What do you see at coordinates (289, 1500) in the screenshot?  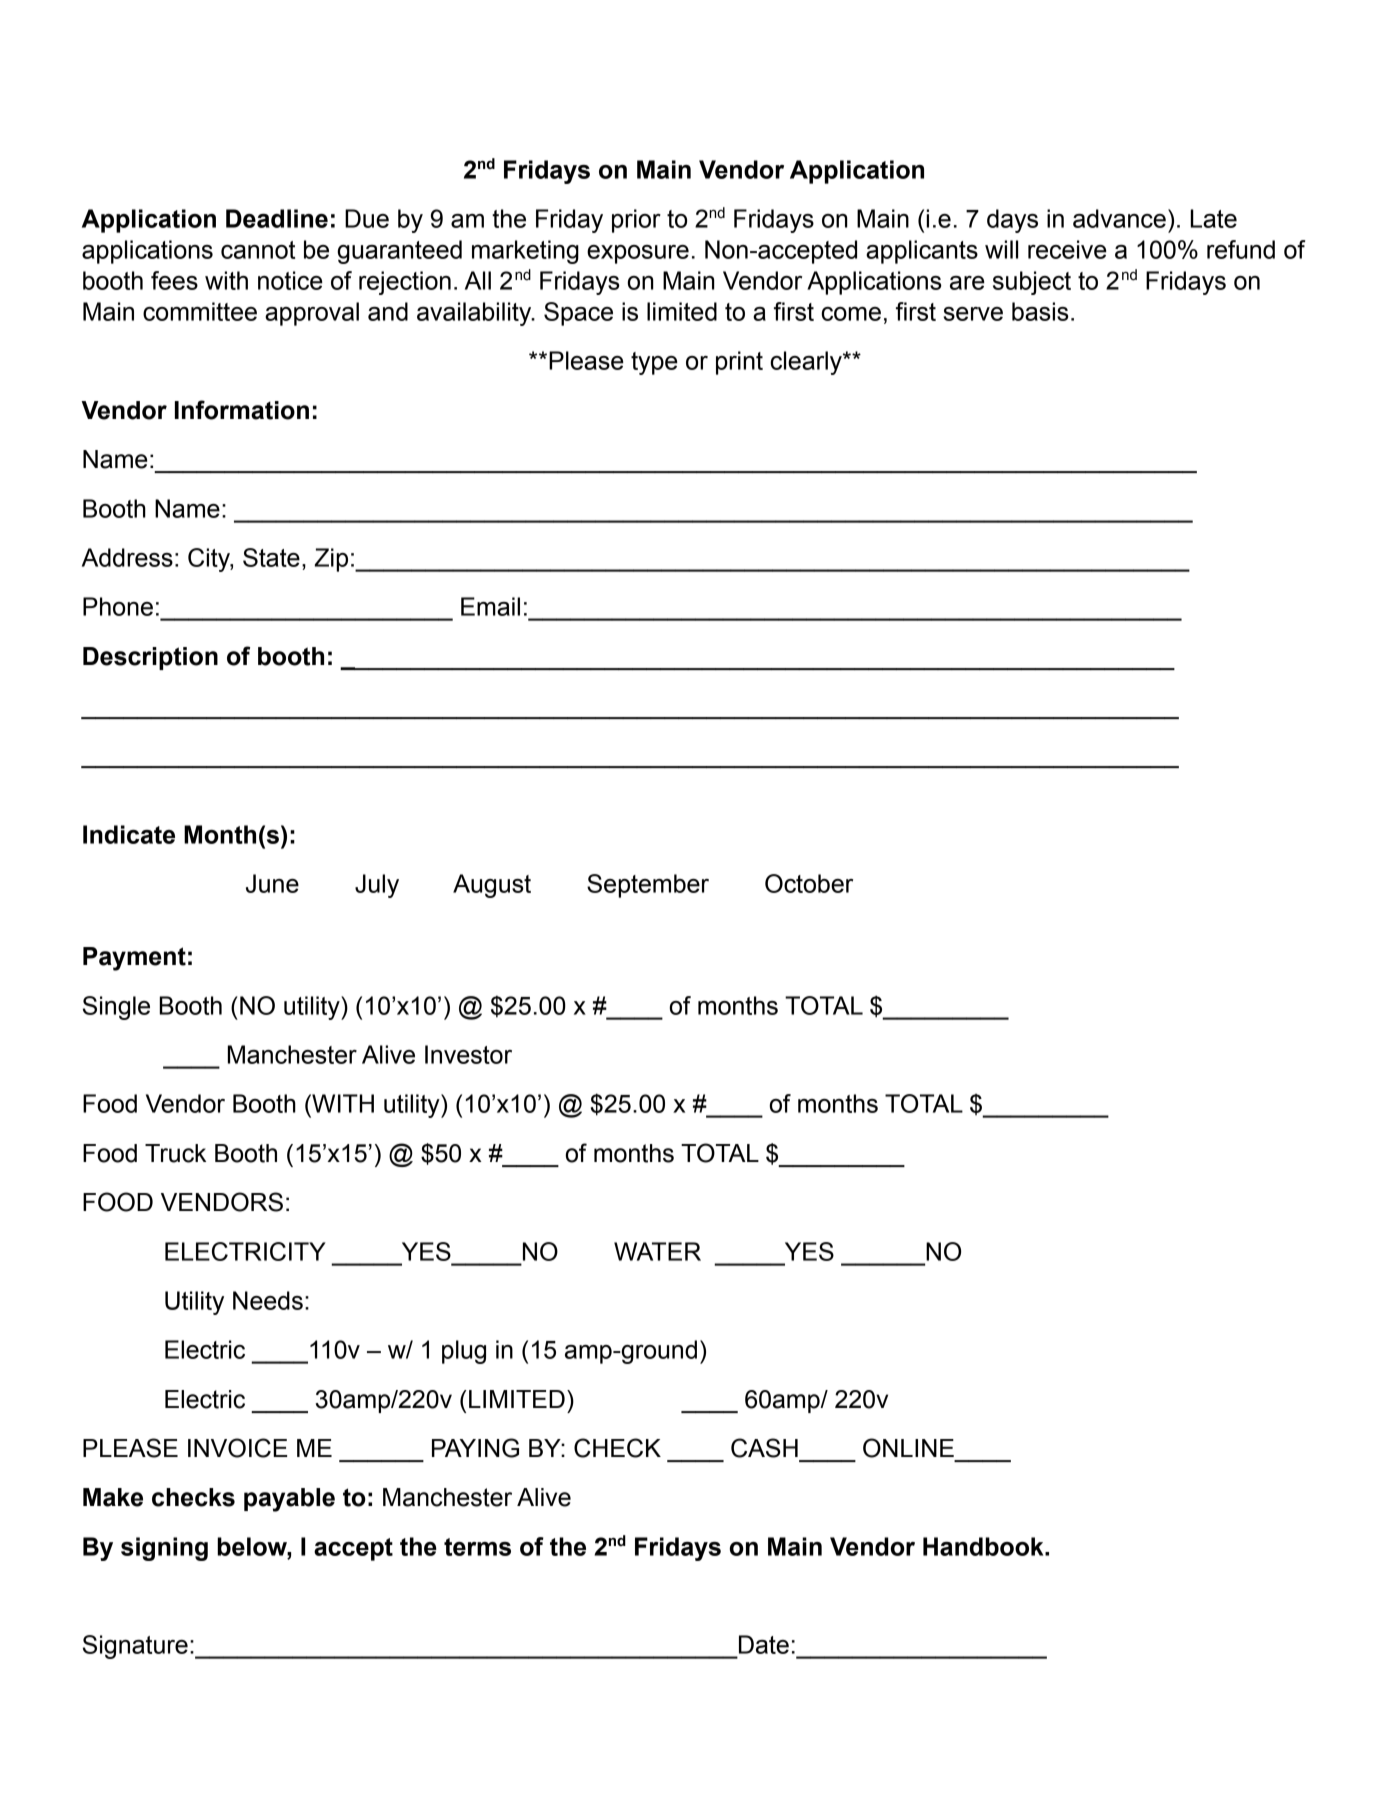 I see `payable` at bounding box center [289, 1500].
